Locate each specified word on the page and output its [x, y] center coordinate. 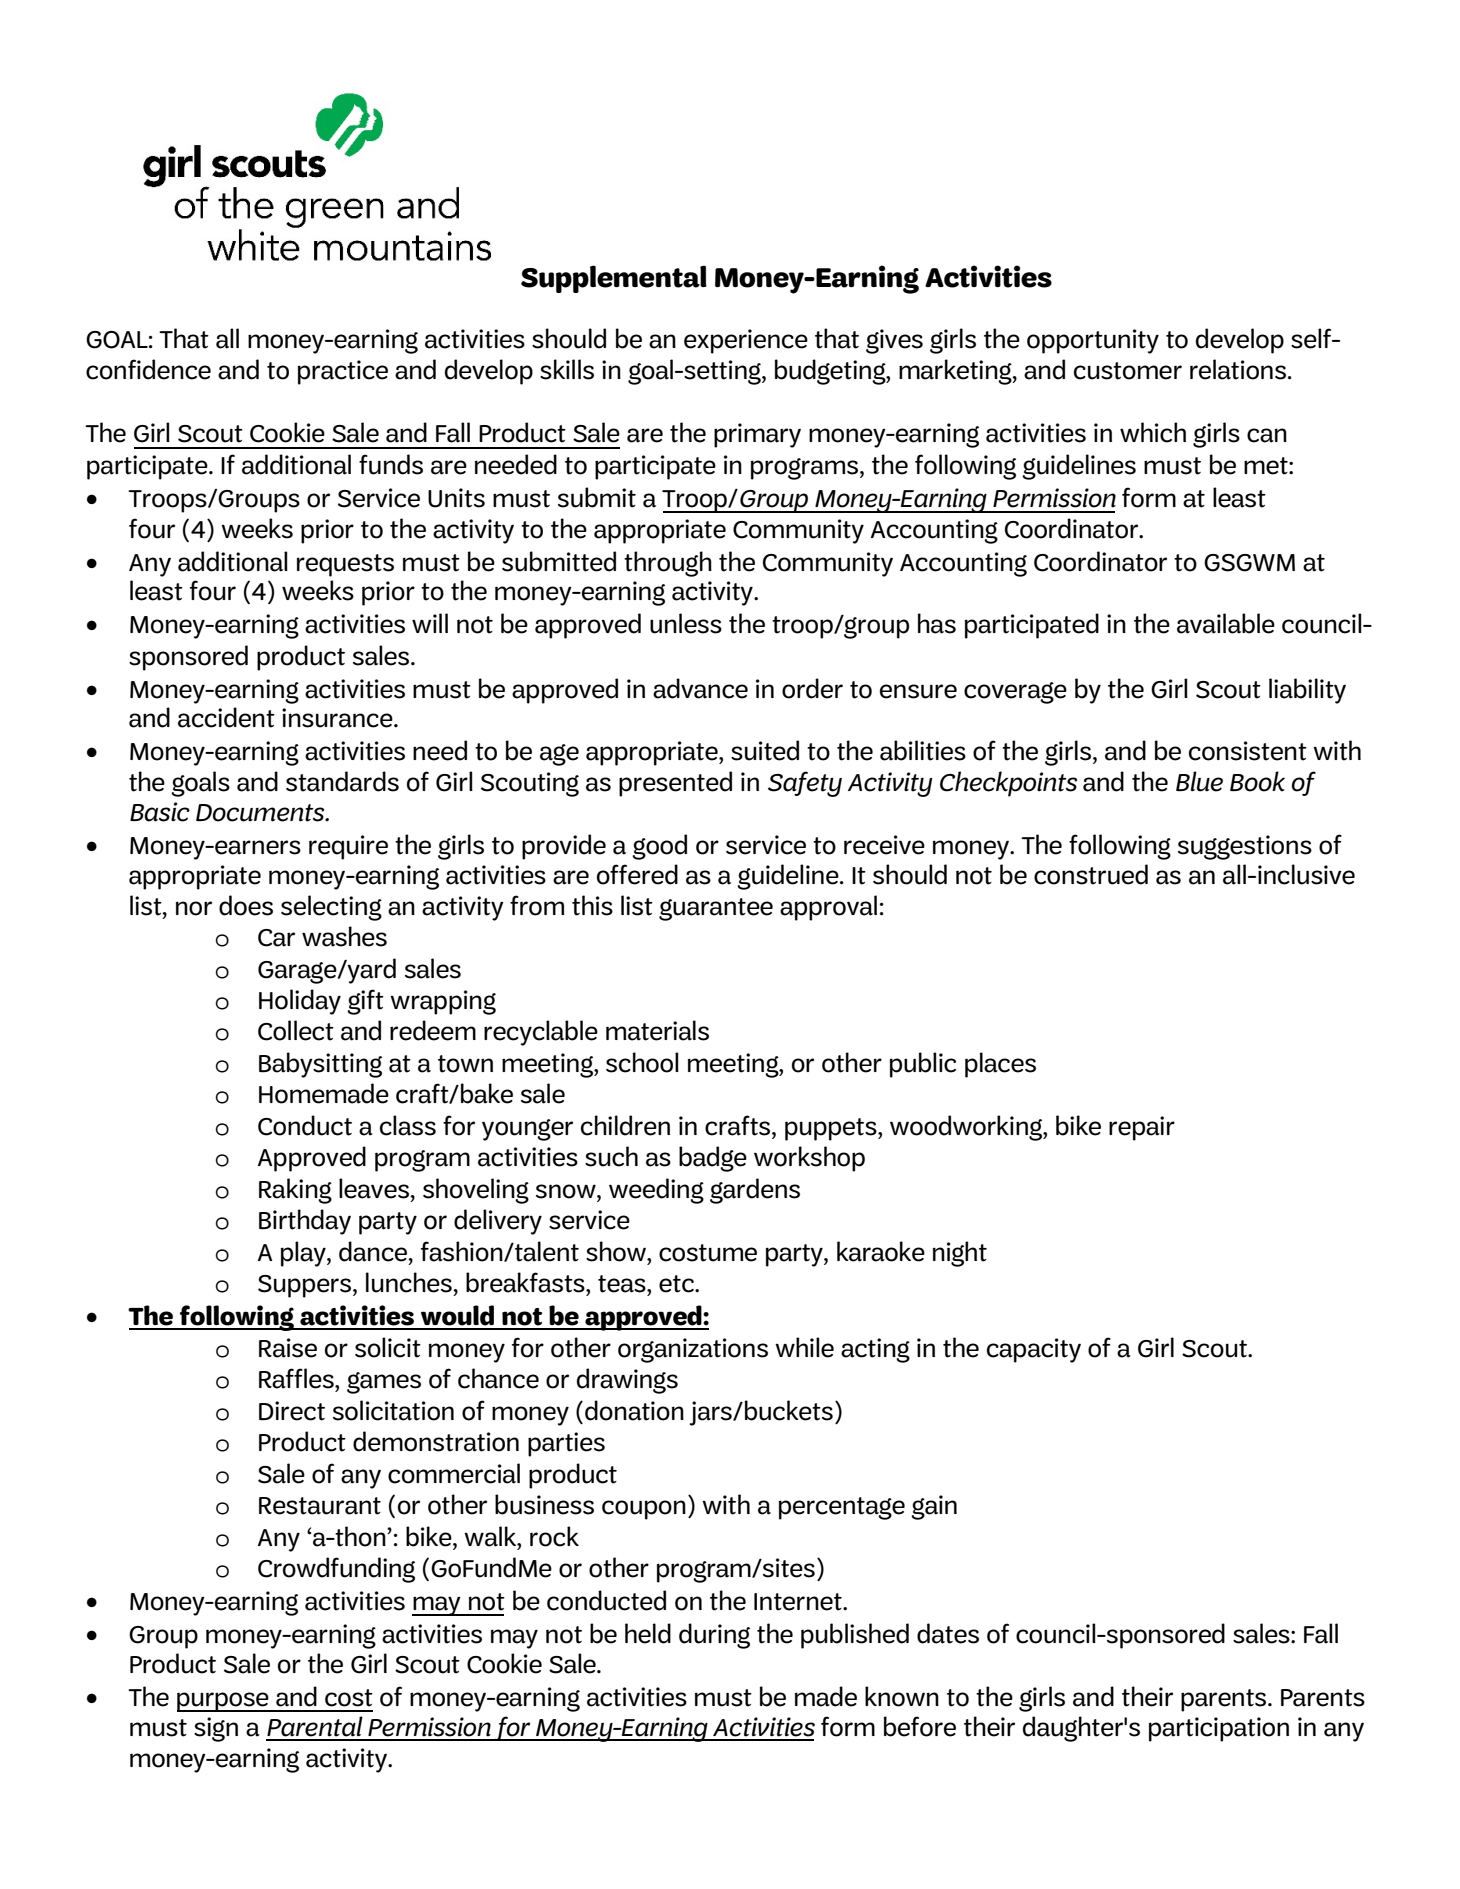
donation [634, 1410]
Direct [292, 1411]
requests [345, 565]
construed [1091, 874]
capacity [1034, 1350]
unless [686, 623]
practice [343, 372]
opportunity [1093, 341]
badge [713, 1159]
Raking [295, 1191]
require [348, 847]
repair [1142, 1128]
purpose [224, 1702]
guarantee [716, 909]
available [1226, 623]
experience [746, 341]
